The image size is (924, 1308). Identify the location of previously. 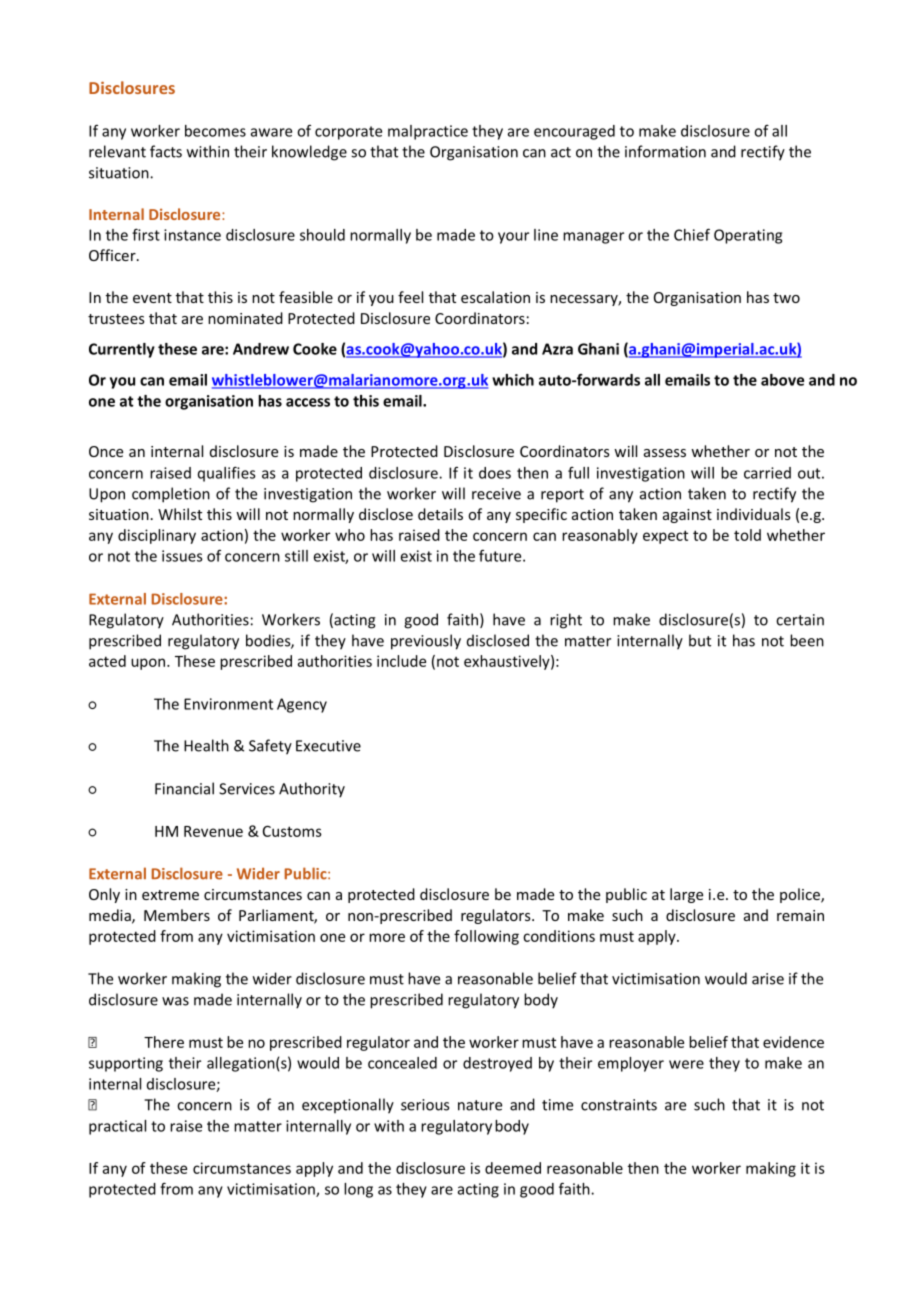
(426, 642).
